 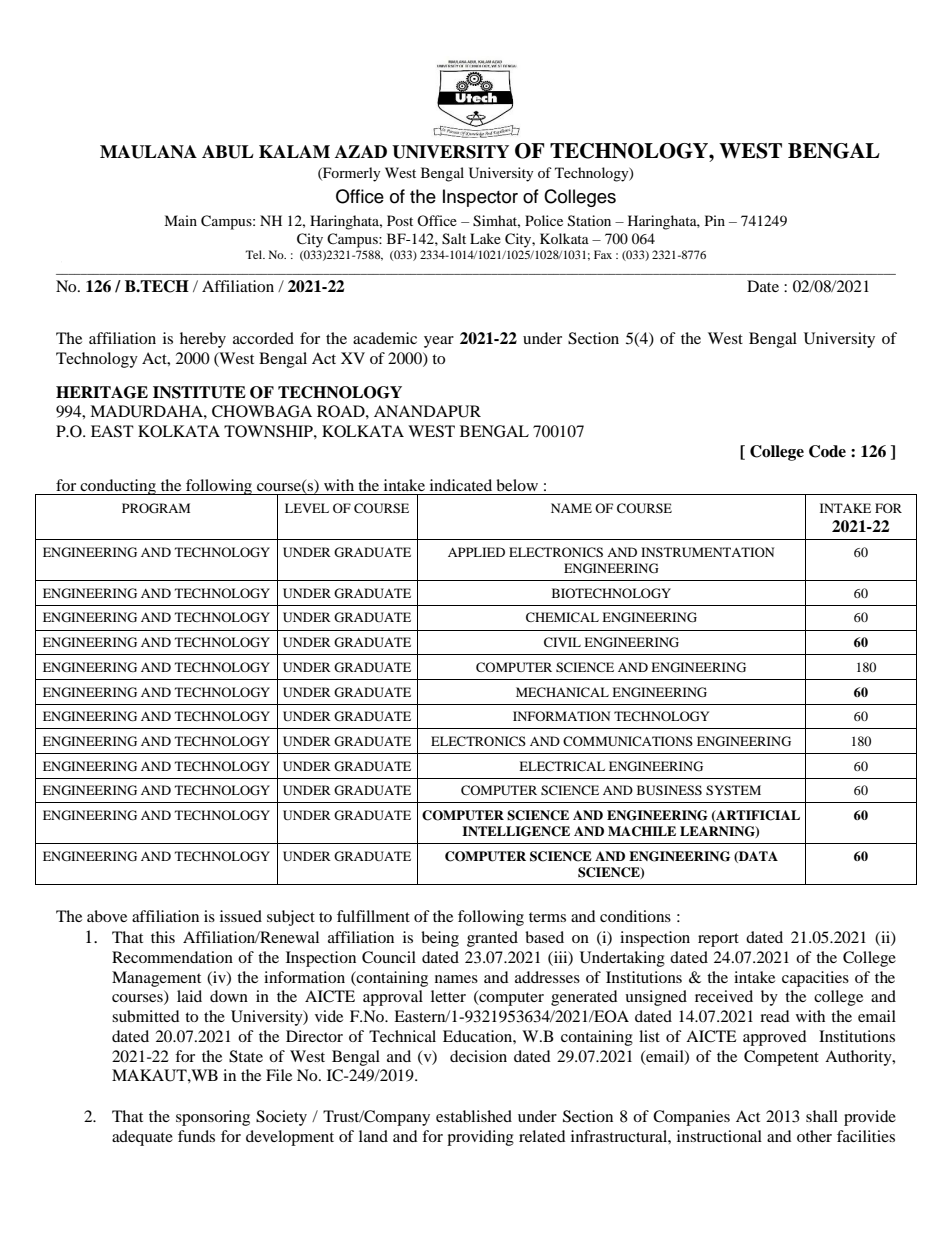 I want to click on PROGRAM, so click(x=156, y=508).
